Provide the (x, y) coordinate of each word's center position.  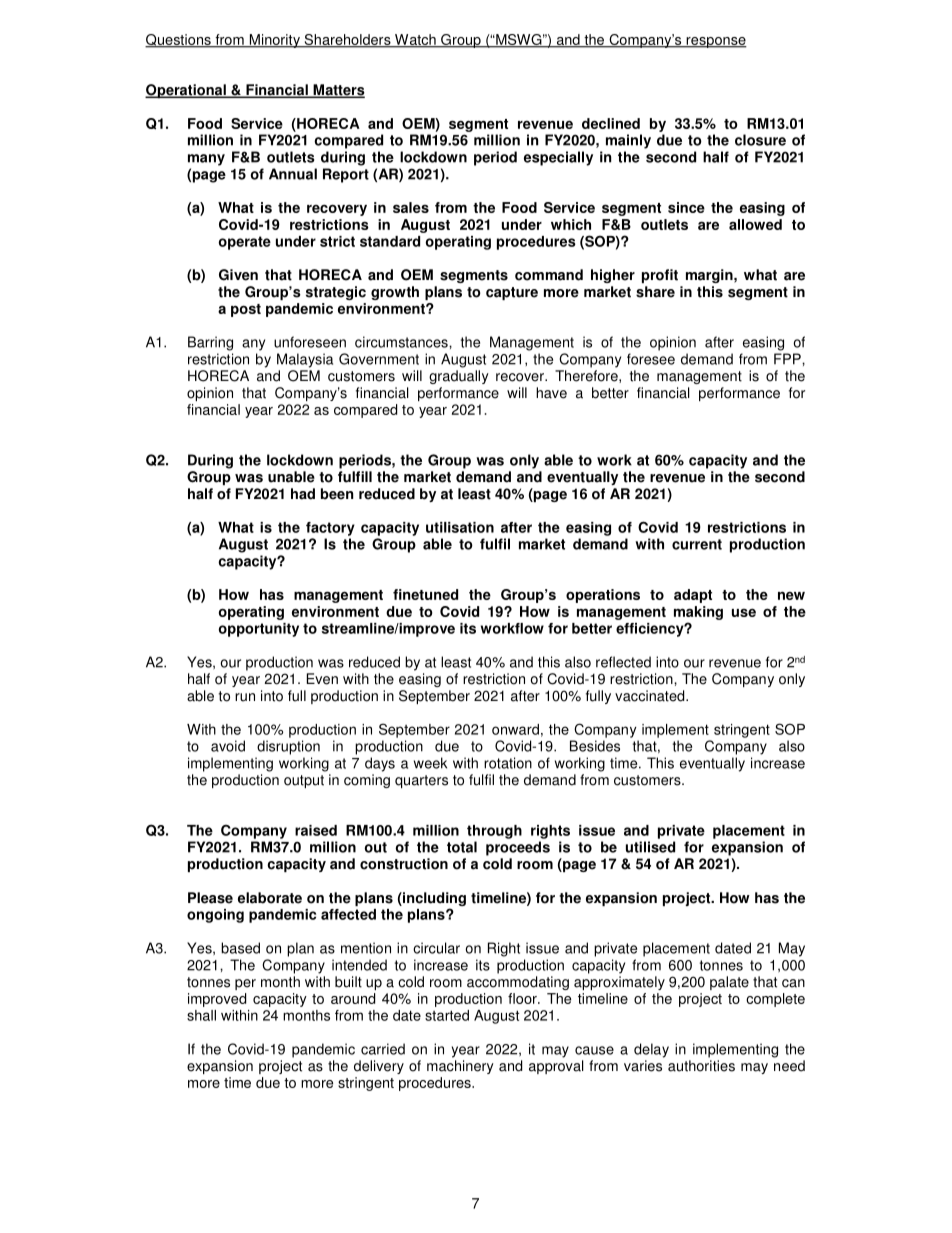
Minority (274, 41)
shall (201, 1015)
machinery (460, 1067)
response (715, 42)
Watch (415, 40)
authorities (701, 1066)
